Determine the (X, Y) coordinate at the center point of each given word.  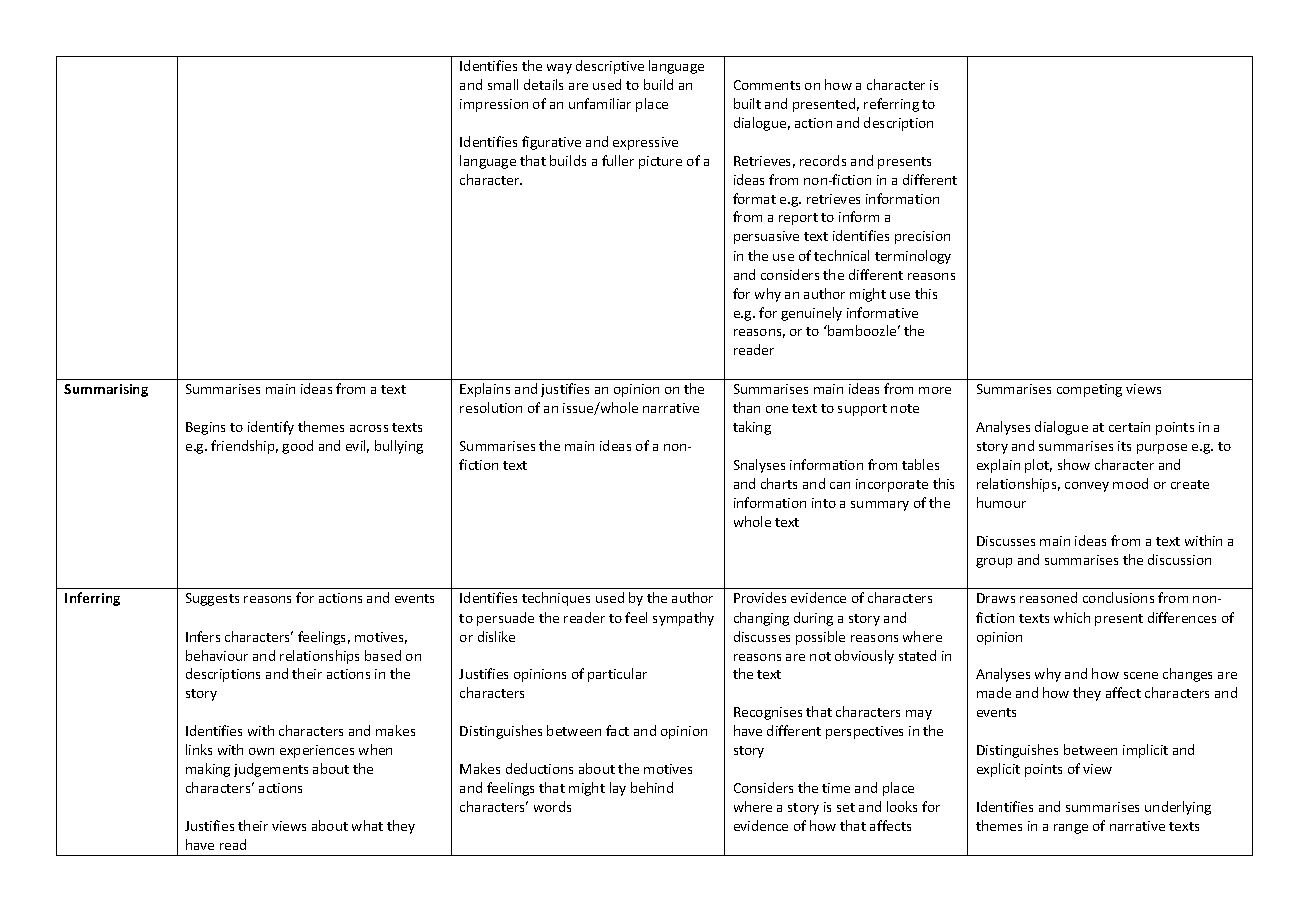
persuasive (766, 237)
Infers (203, 636)
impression (494, 105)
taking (752, 428)
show (1074, 464)
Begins (205, 428)
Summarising (106, 390)
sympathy (683, 619)
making (208, 770)
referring (891, 105)
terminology (913, 257)
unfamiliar (600, 103)
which (1072, 617)
